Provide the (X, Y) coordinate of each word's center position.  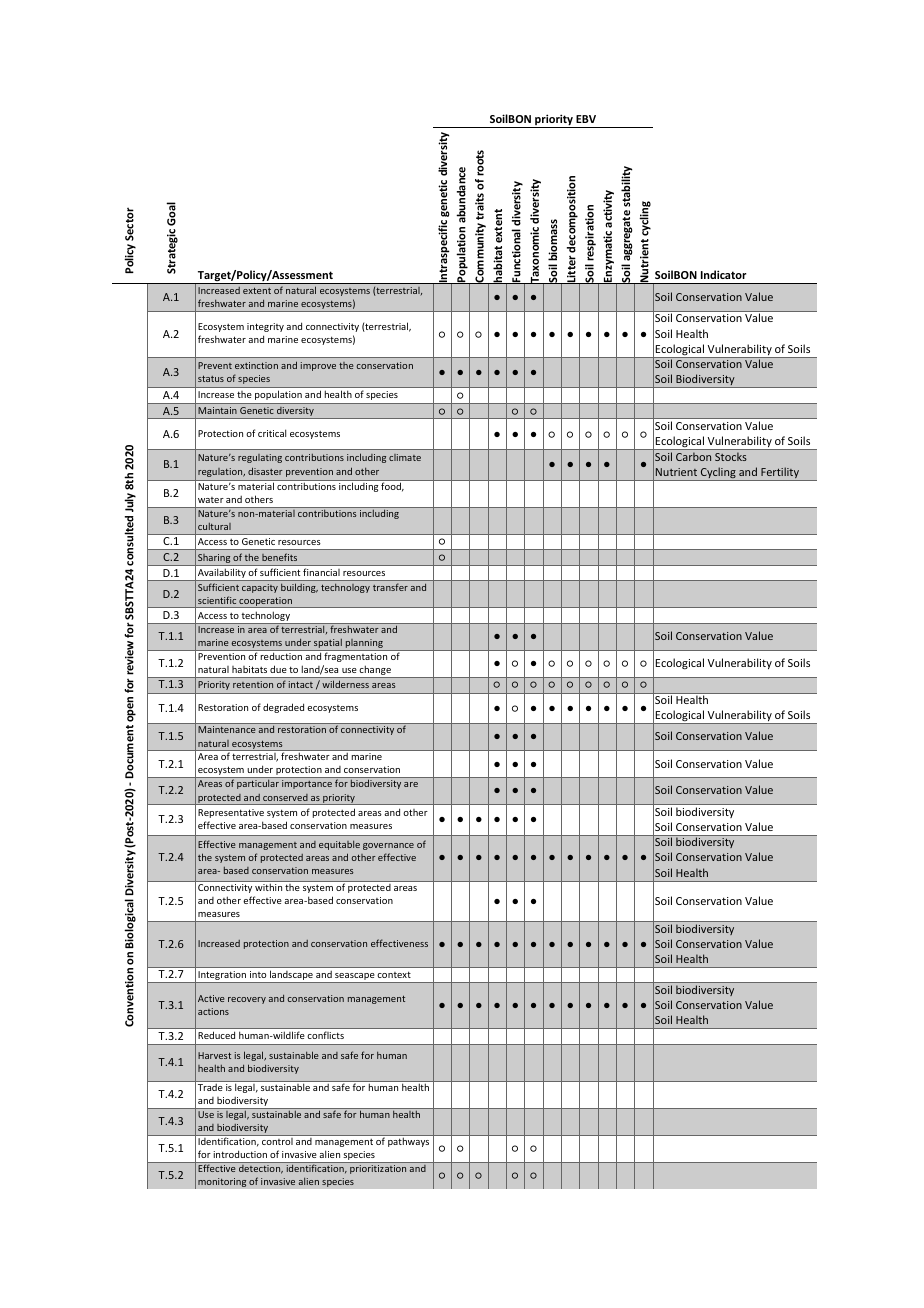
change (375, 672)
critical (272, 433)
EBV (586, 119)
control (277, 1141)
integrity (265, 327)
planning (364, 644)
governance (388, 846)
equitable (339, 845)
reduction (281, 656)
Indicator (724, 274)
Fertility (780, 474)
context (394, 974)
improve (318, 366)
